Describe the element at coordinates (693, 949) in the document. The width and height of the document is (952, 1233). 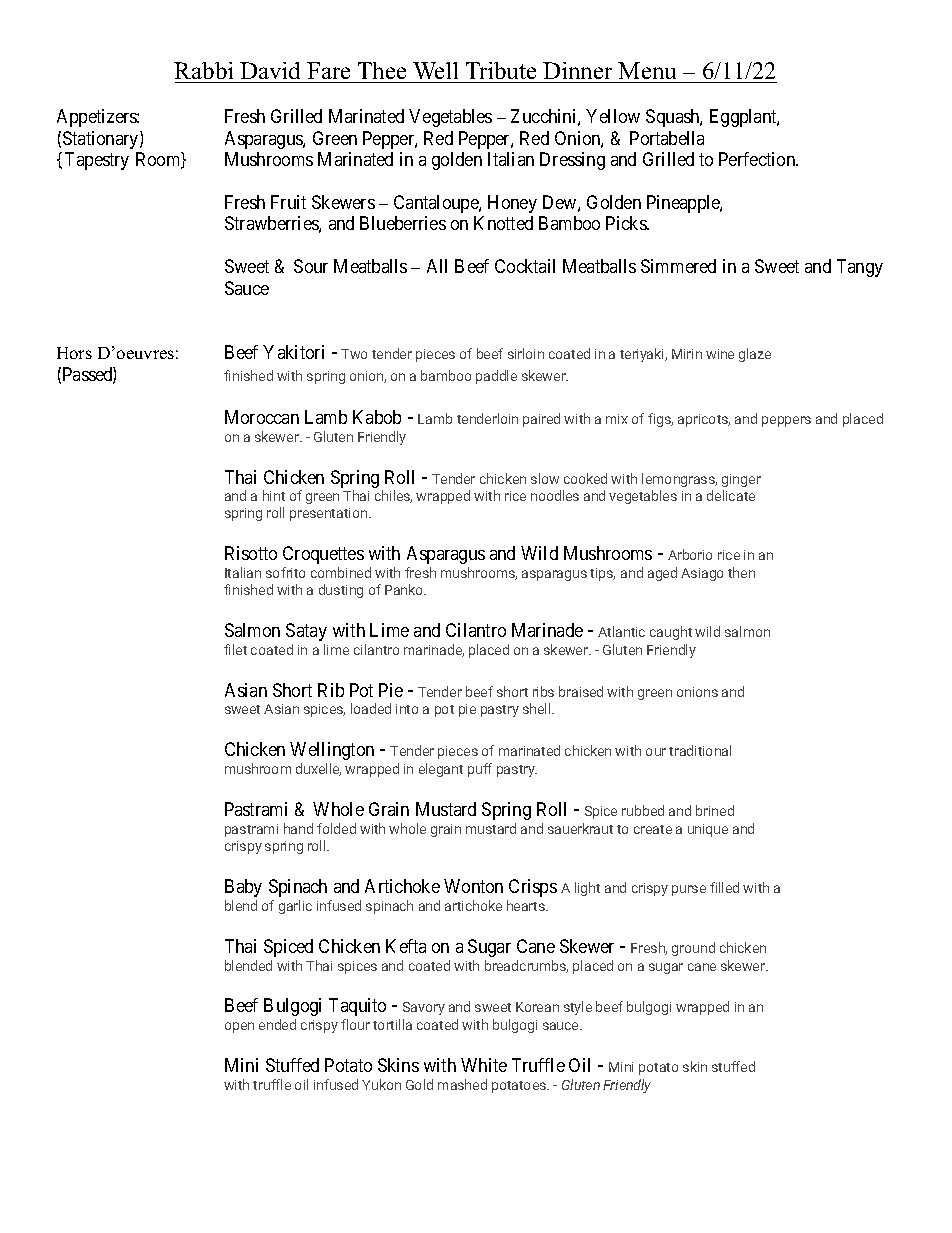
I see `ground` at that location.
